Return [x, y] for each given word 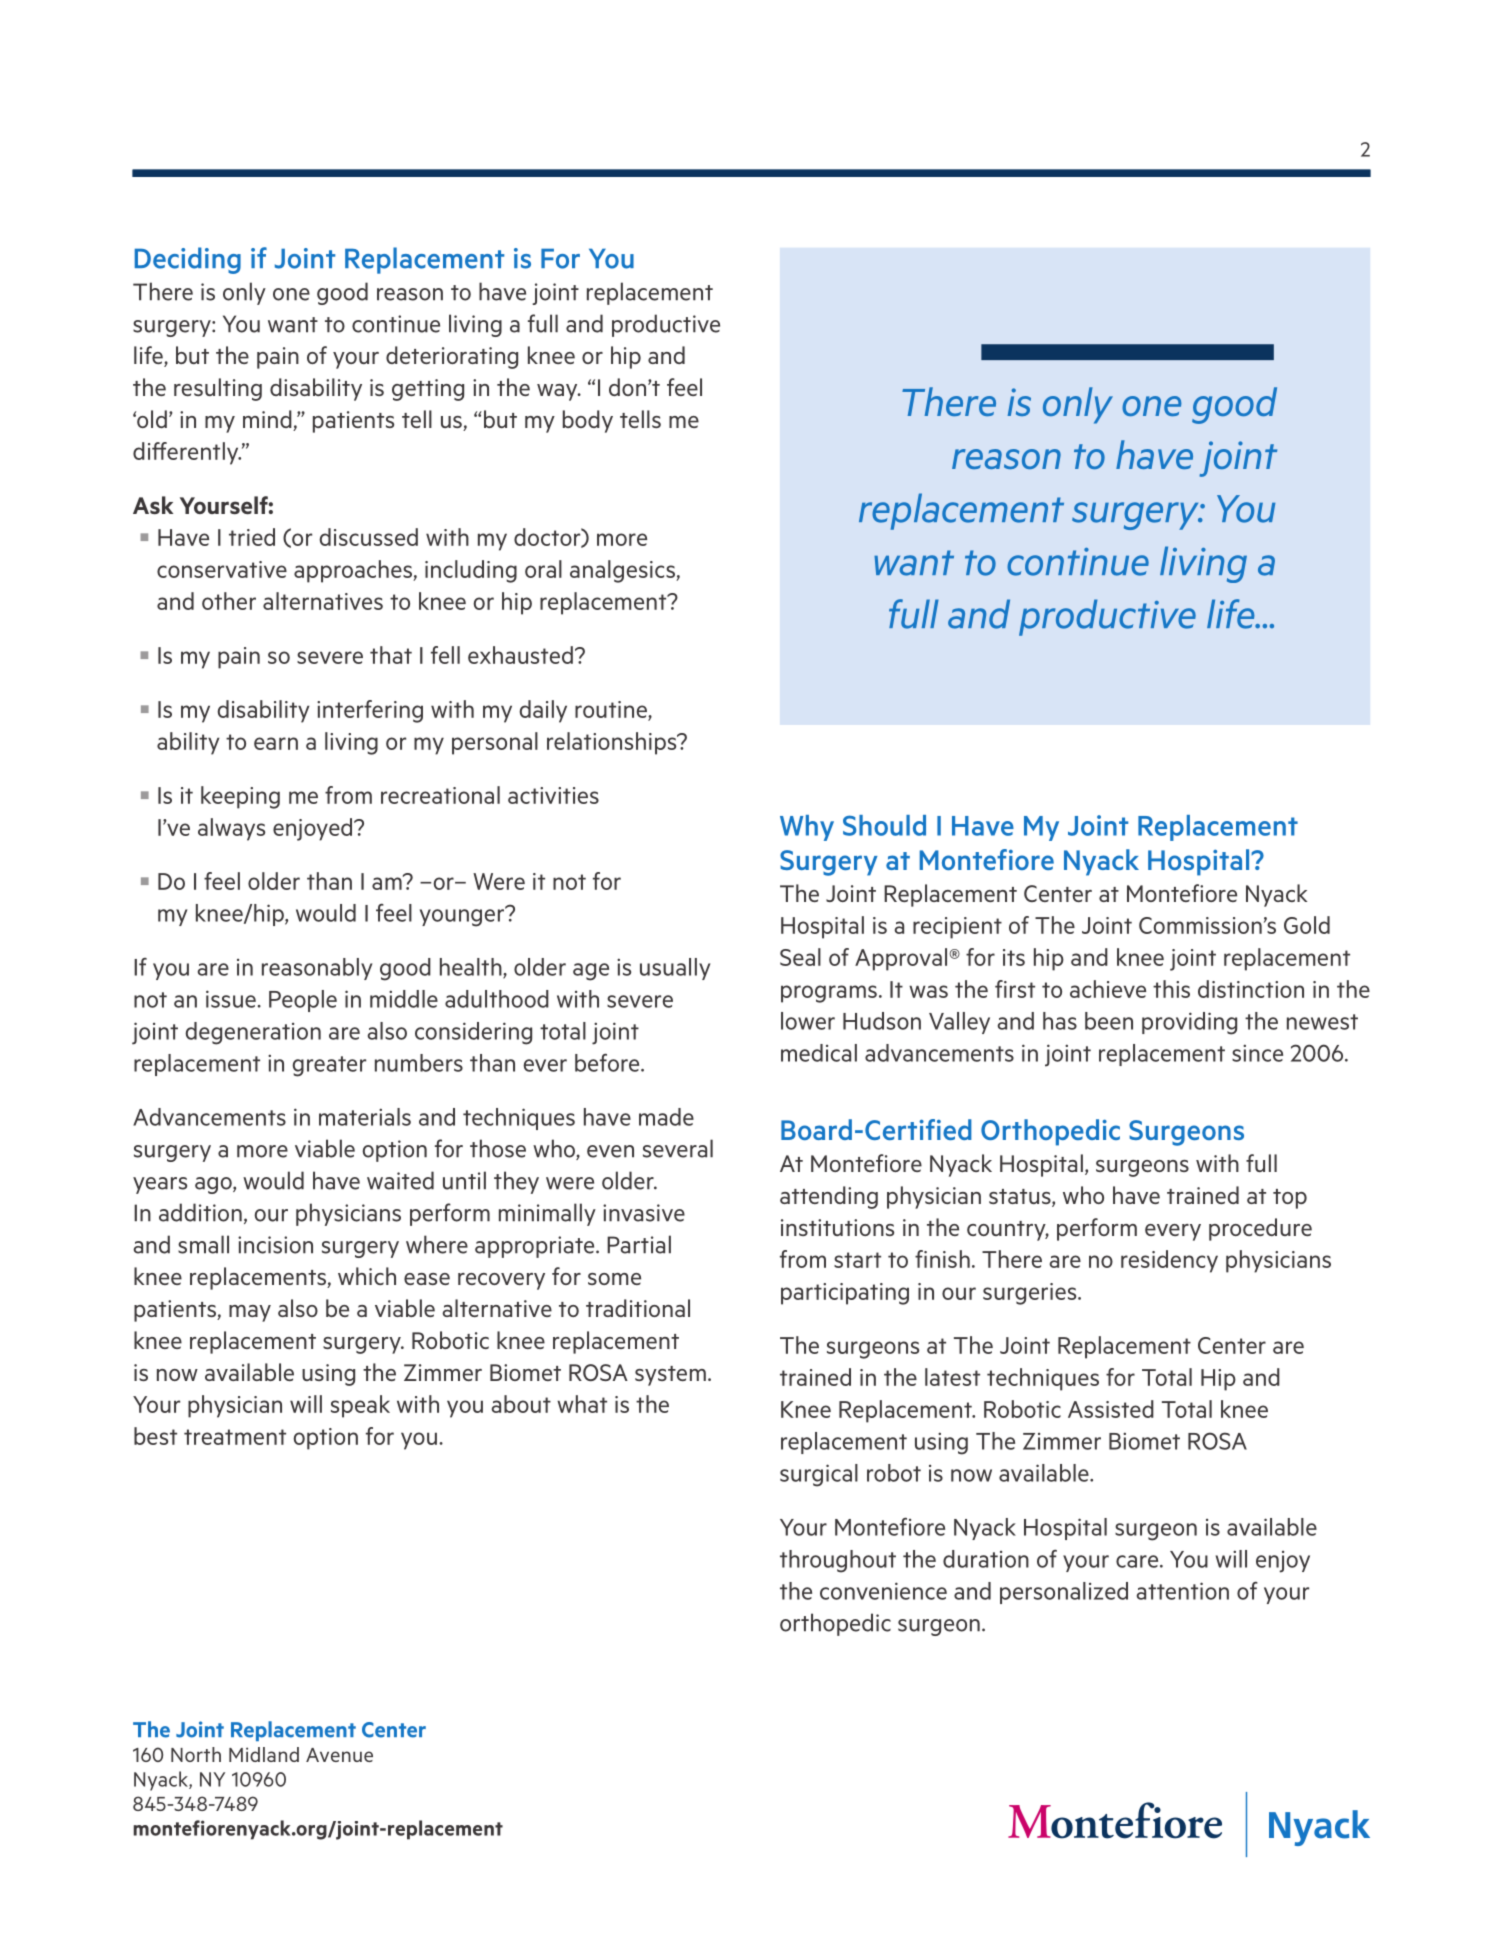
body [588, 421]
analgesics [623, 571]
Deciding [188, 260]
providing [1189, 1023]
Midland [264, 1754]
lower [808, 1021]
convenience [883, 1591]
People [303, 1001]
